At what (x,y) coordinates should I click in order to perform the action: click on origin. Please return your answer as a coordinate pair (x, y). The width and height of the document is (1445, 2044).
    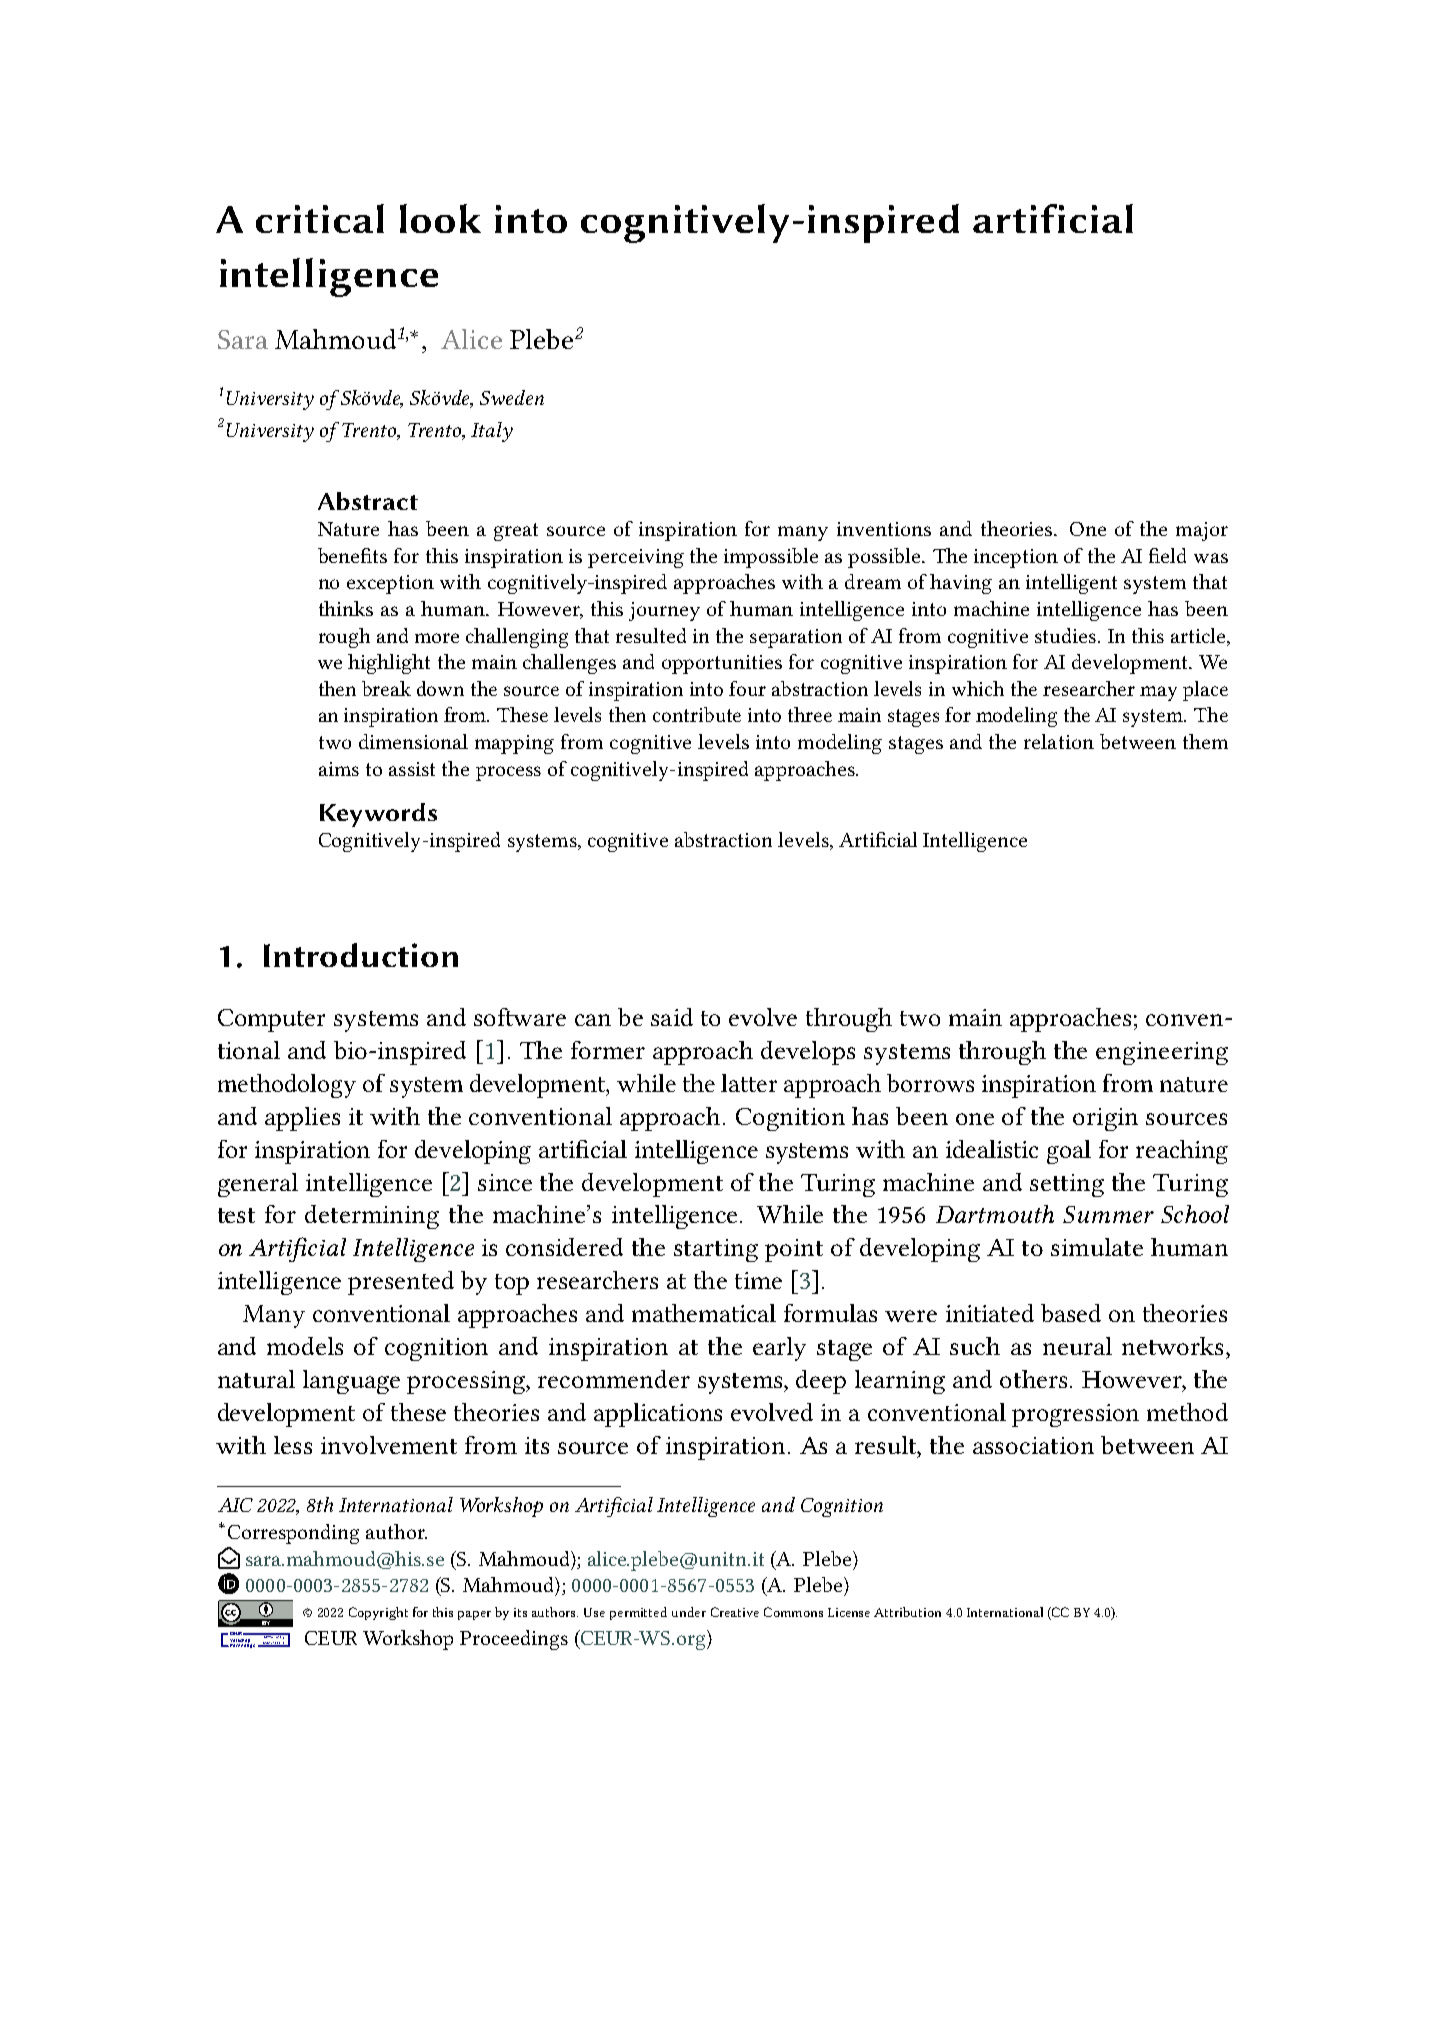
    Looking at the image, I should click on (1105, 1119).
